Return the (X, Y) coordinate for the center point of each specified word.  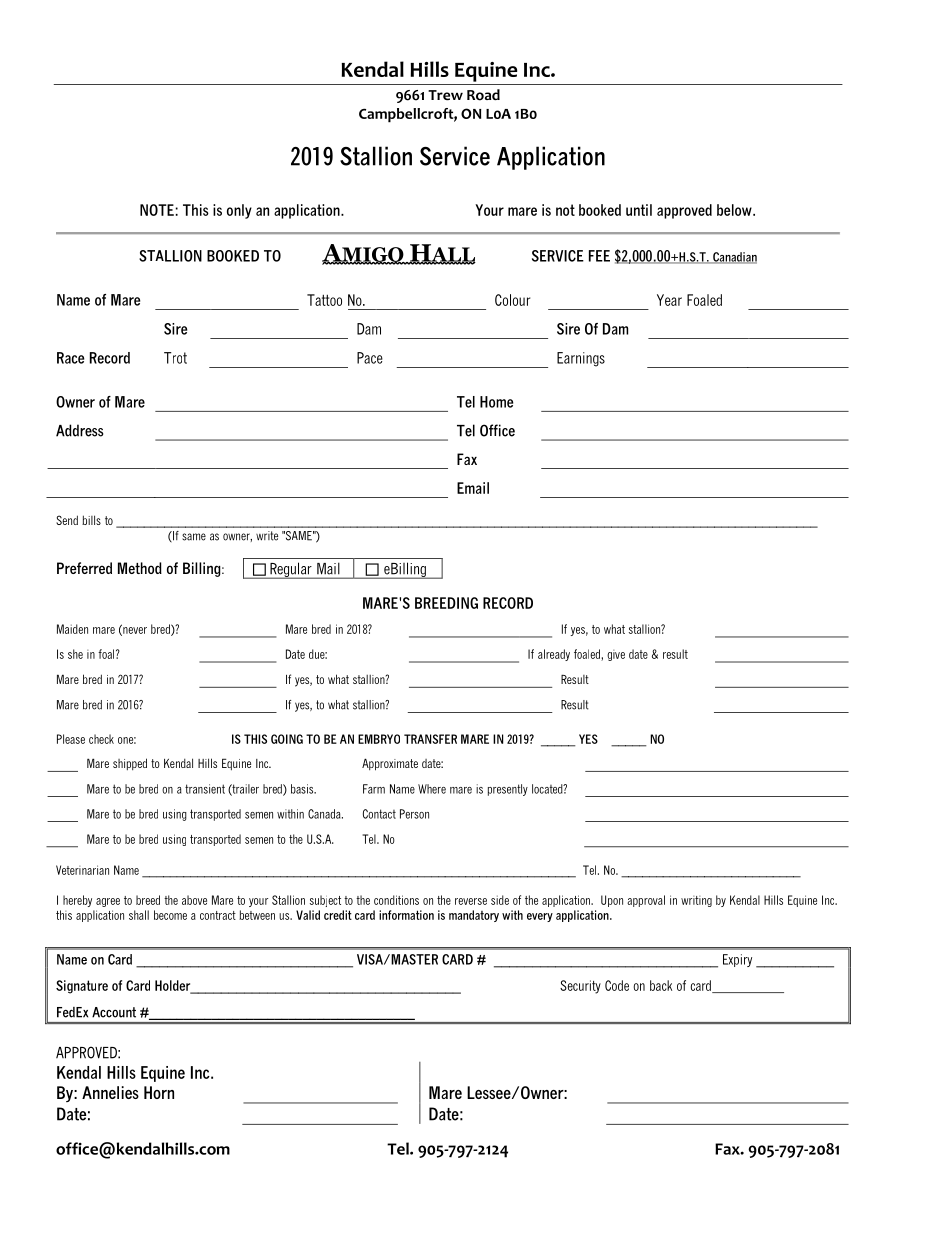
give (616, 655)
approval (646, 901)
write (267, 536)
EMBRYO (379, 739)
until (639, 210)
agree (108, 902)
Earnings (581, 359)
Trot (175, 358)
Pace (370, 358)
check (101, 739)
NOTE (157, 210)
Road (483, 95)
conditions (396, 900)
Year (669, 300)
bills (91, 520)
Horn (159, 1092)
